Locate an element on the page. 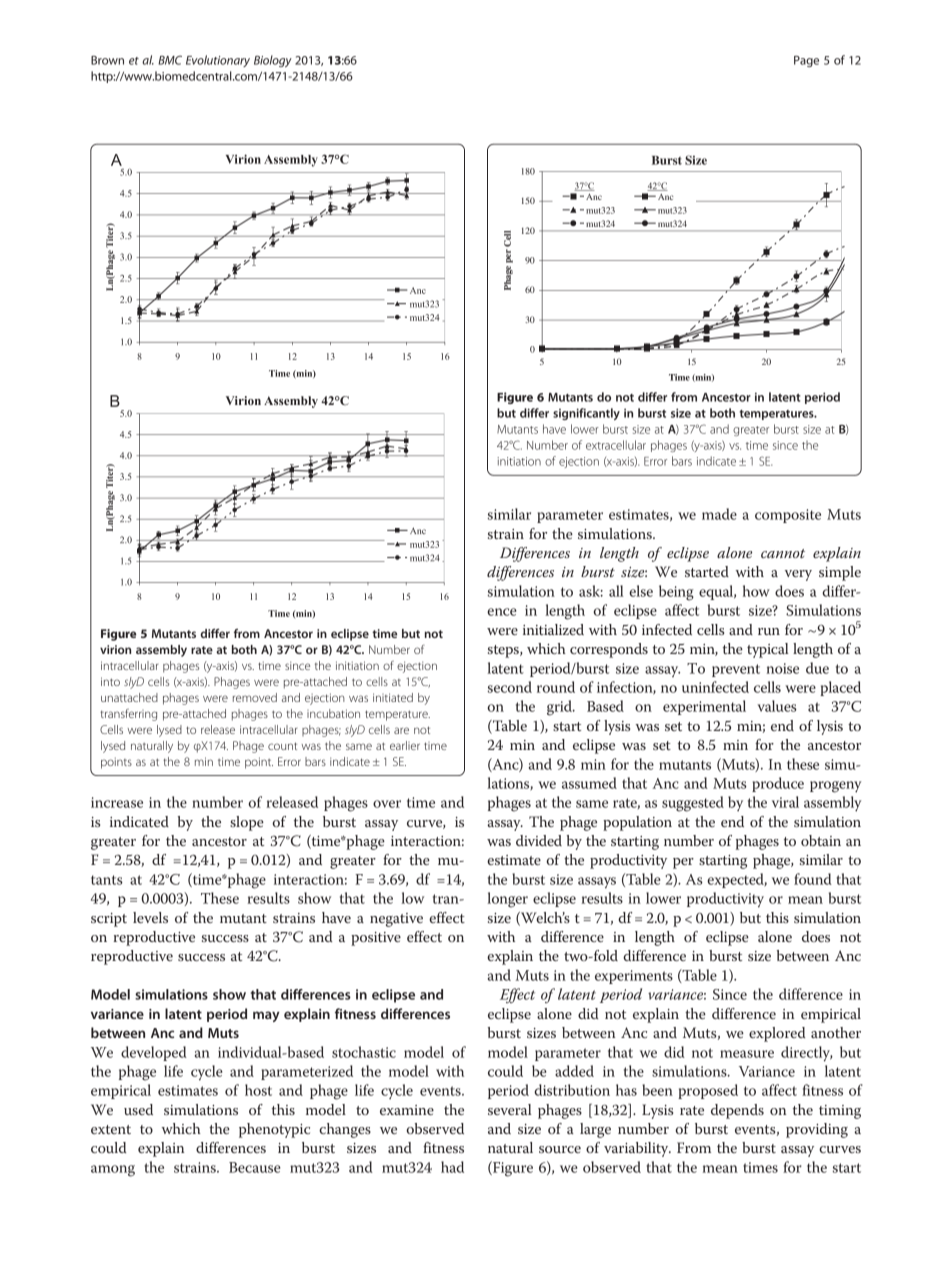 Image resolution: width=952 pixels, height=1270 pixels. significantly is located at coordinates (586, 414).
